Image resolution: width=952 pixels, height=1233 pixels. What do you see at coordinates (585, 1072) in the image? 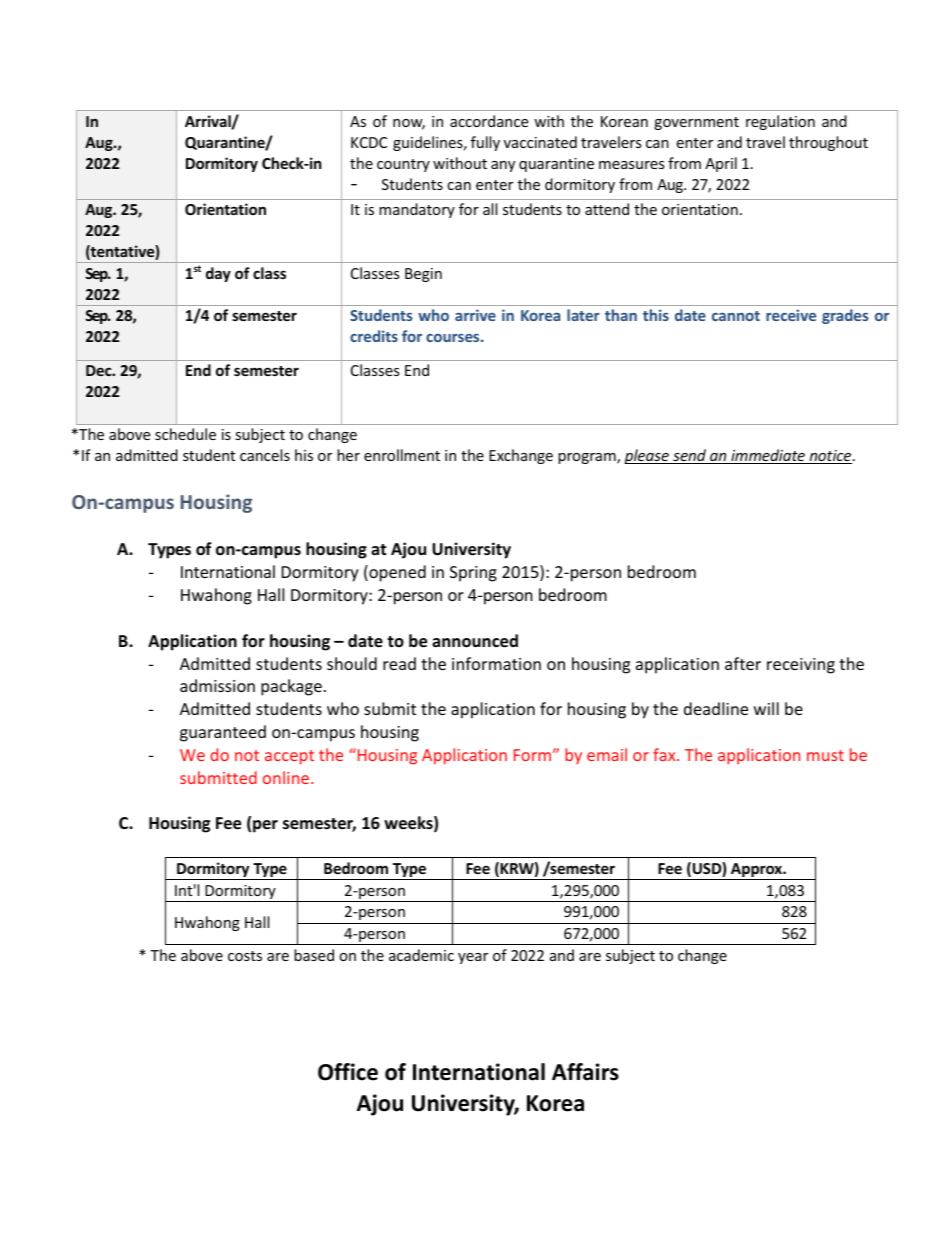
I see `Affairs` at bounding box center [585, 1072].
